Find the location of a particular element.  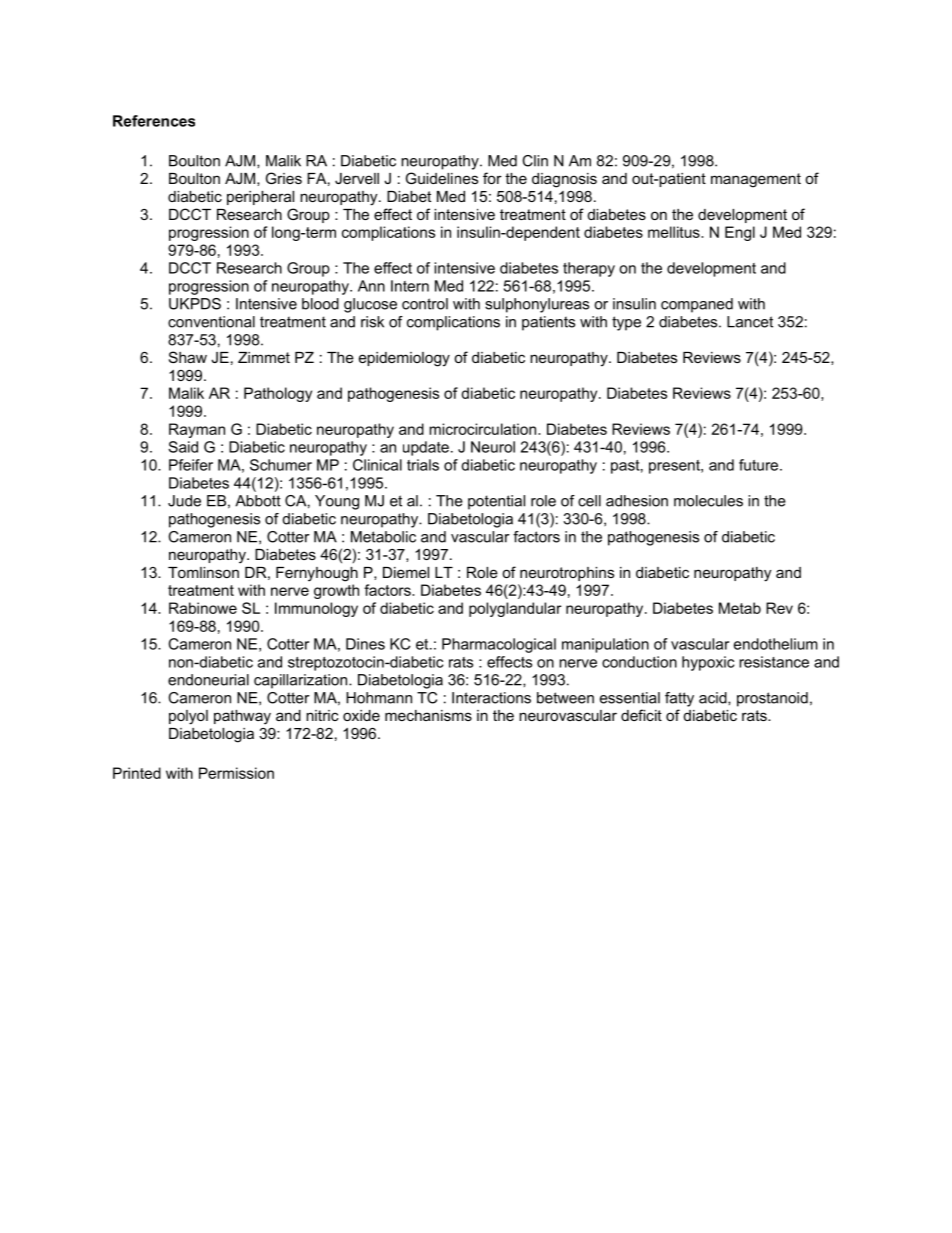

Guidelines is located at coordinates (442, 178).
